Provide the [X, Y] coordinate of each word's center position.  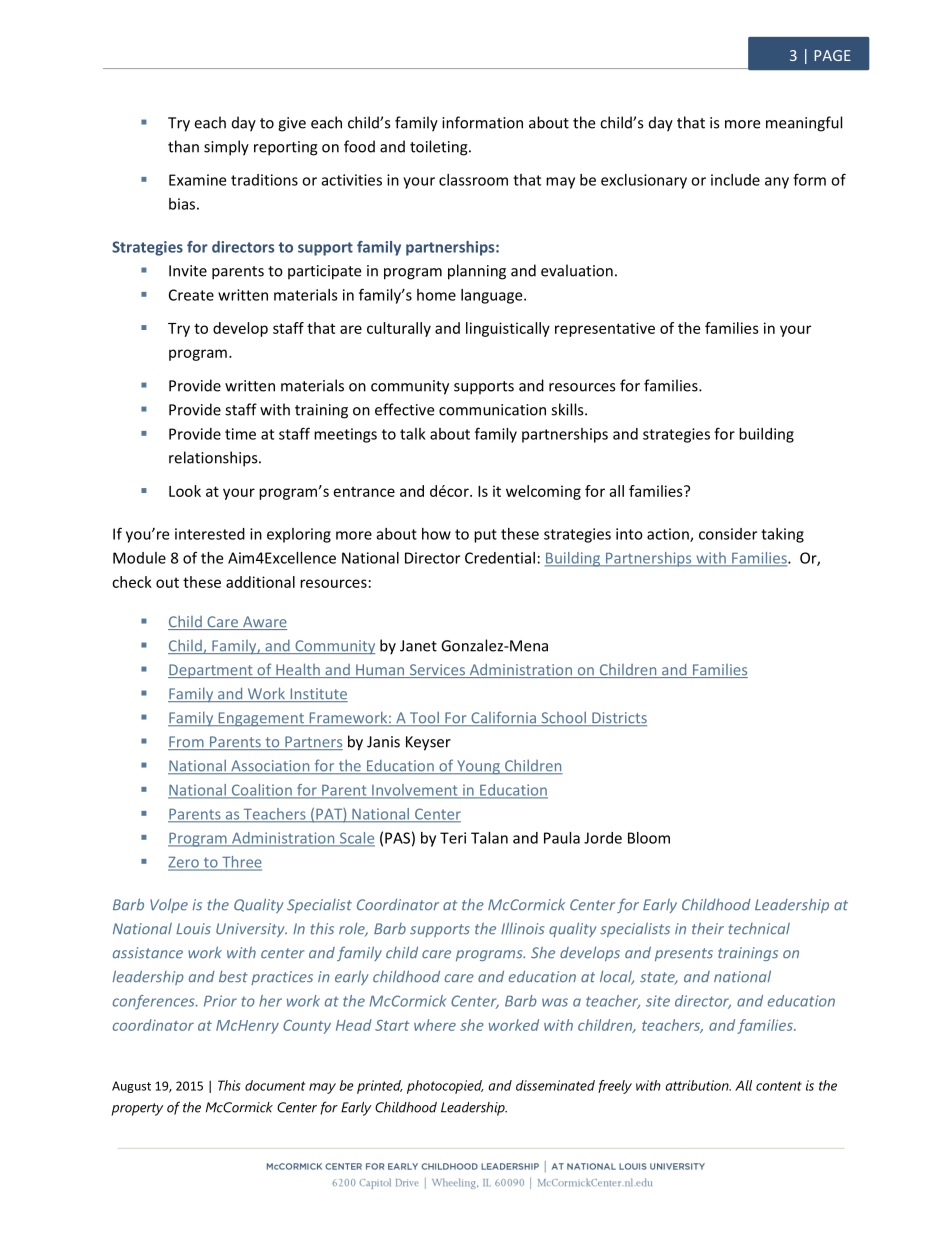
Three [241, 863]
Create [191, 295]
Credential [500, 558]
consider [728, 534]
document [275, 1085]
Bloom [649, 838]
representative [605, 329]
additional [260, 582]
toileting [440, 148]
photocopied [445, 1087]
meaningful [804, 124]
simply [226, 148]
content [779, 1086]
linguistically [508, 329]
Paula [562, 838]
